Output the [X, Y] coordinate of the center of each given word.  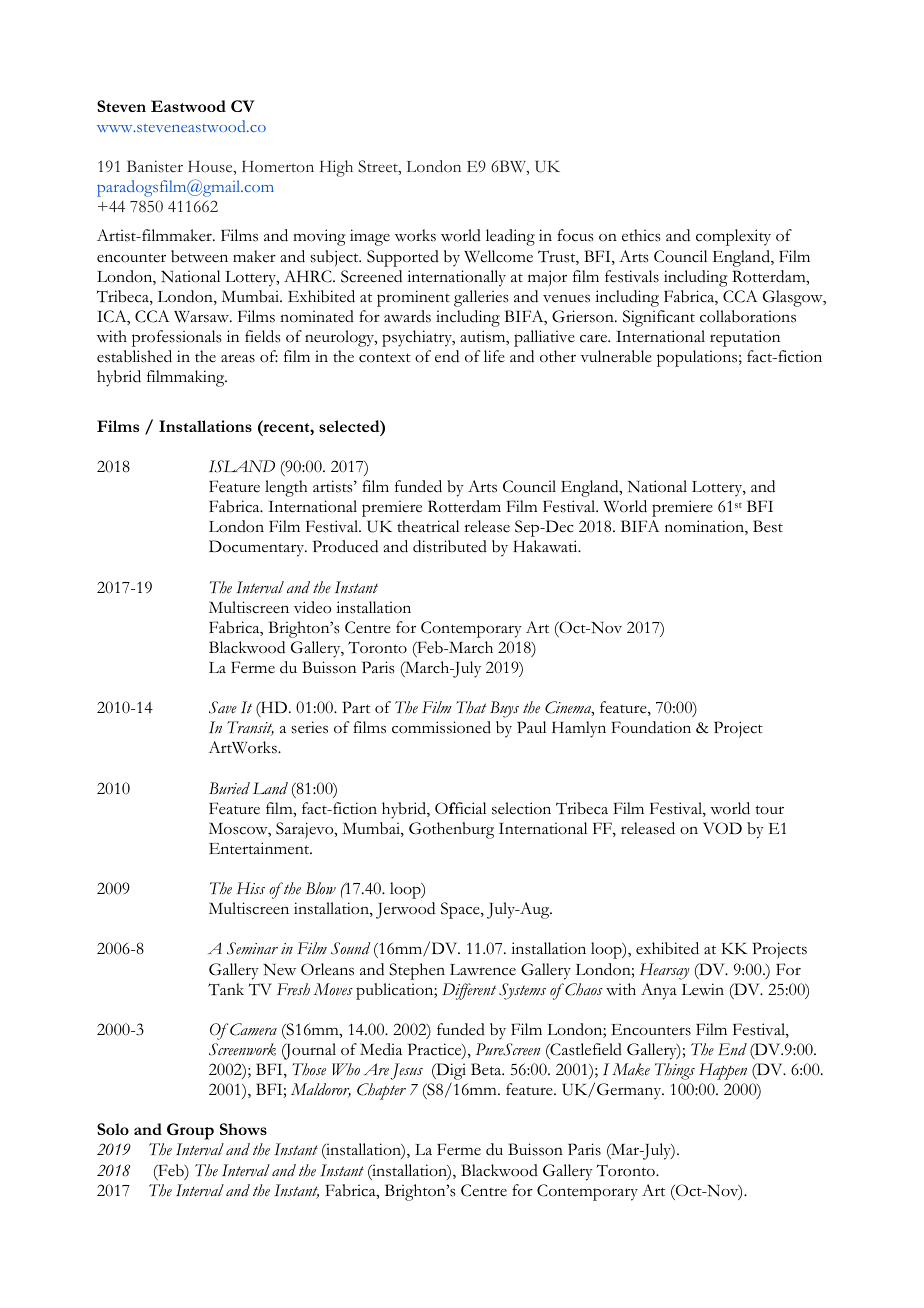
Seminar [252, 948]
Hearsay [665, 971]
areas [238, 358]
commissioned [441, 727]
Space [461, 910]
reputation [745, 338]
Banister [155, 166]
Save [223, 707]
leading [510, 237]
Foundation [651, 727]
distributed [450, 546]
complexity [733, 237]
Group [190, 1131]
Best [768, 526]
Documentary [258, 548]
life [494, 356]
